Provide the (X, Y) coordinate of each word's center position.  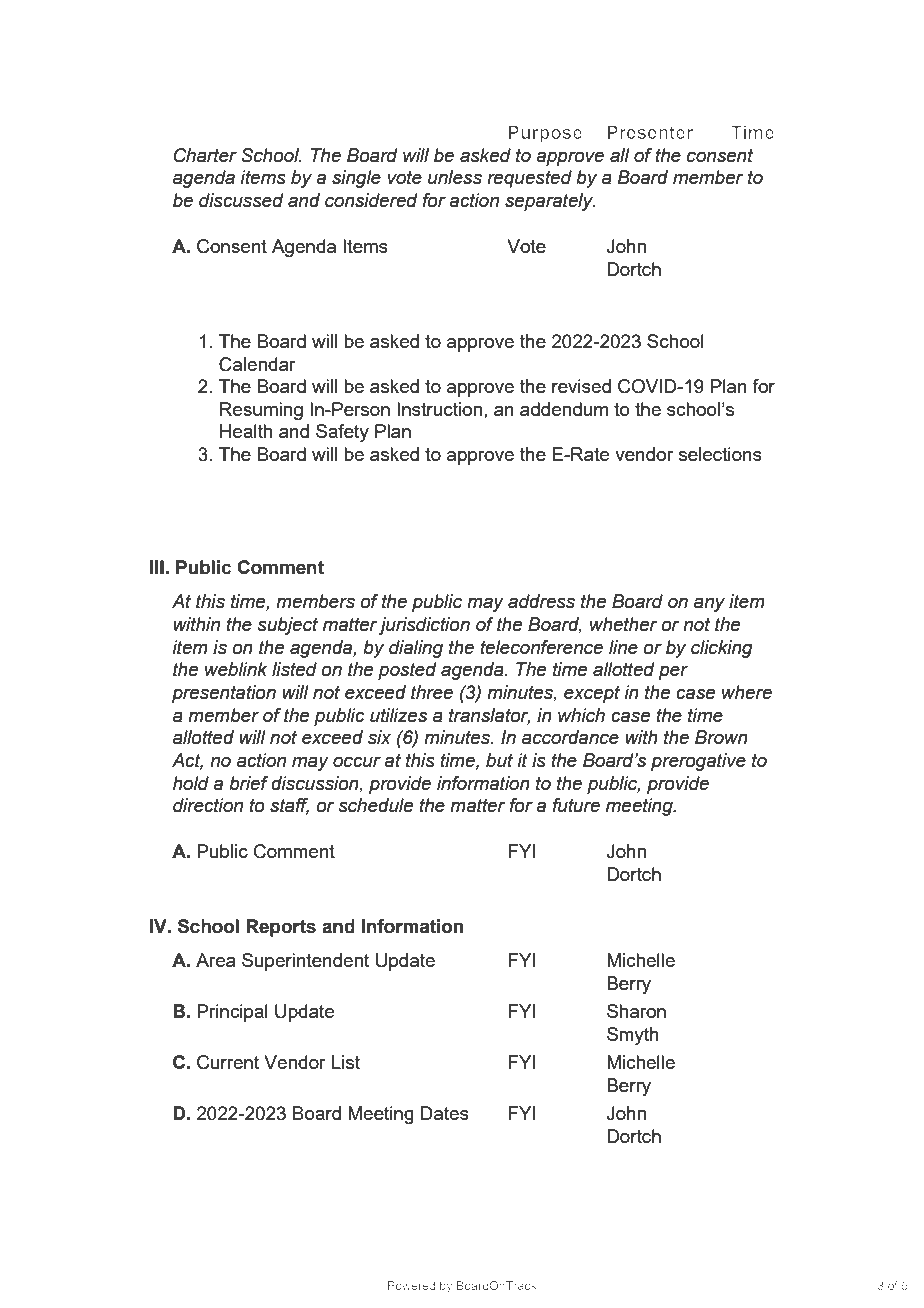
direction (208, 805)
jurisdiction (424, 626)
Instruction (439, 409)
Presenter (650, 132)
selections (720, 454)
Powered (411, 1285)
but (499, 760)
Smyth (633, 1036)
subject (287, 626)
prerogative (698, 762)
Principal (232, 1013)
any (709, 604)
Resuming (261, 411)
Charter (205, 155)
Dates (445, 1113)
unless (455, 177)
